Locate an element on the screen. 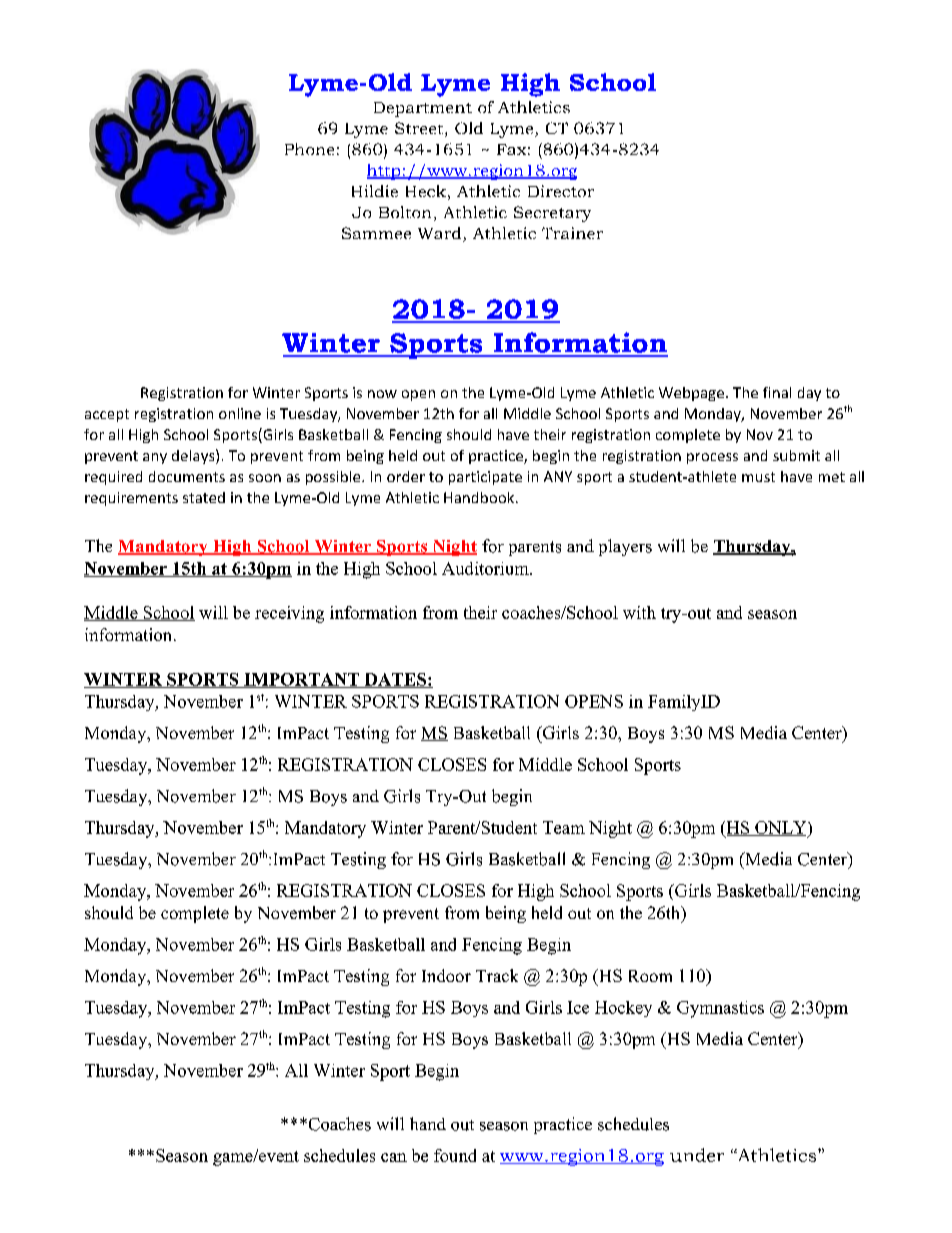  Team is located at coordinates (564, 827).
